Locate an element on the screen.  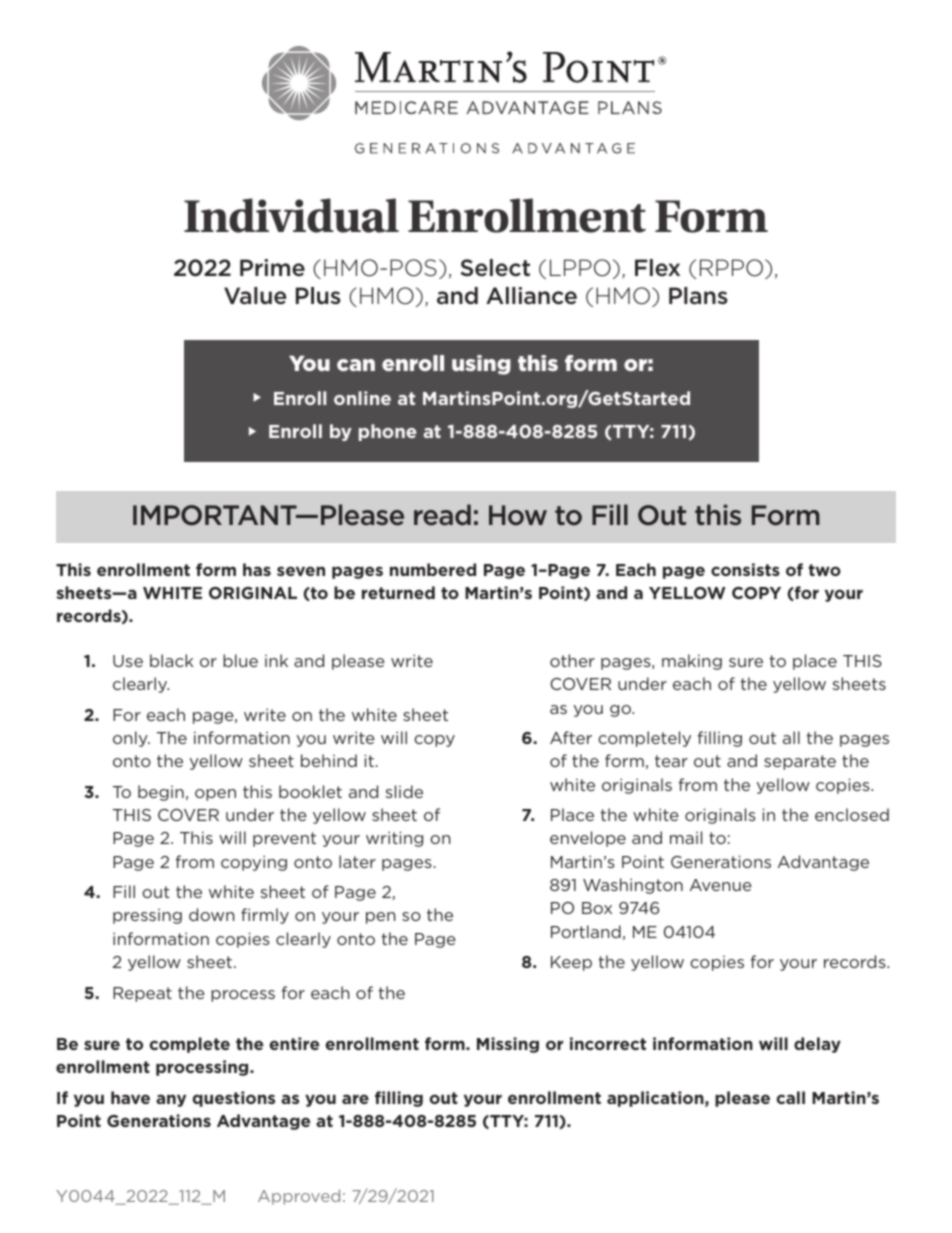
consists is located at coordinates (745, 569).
